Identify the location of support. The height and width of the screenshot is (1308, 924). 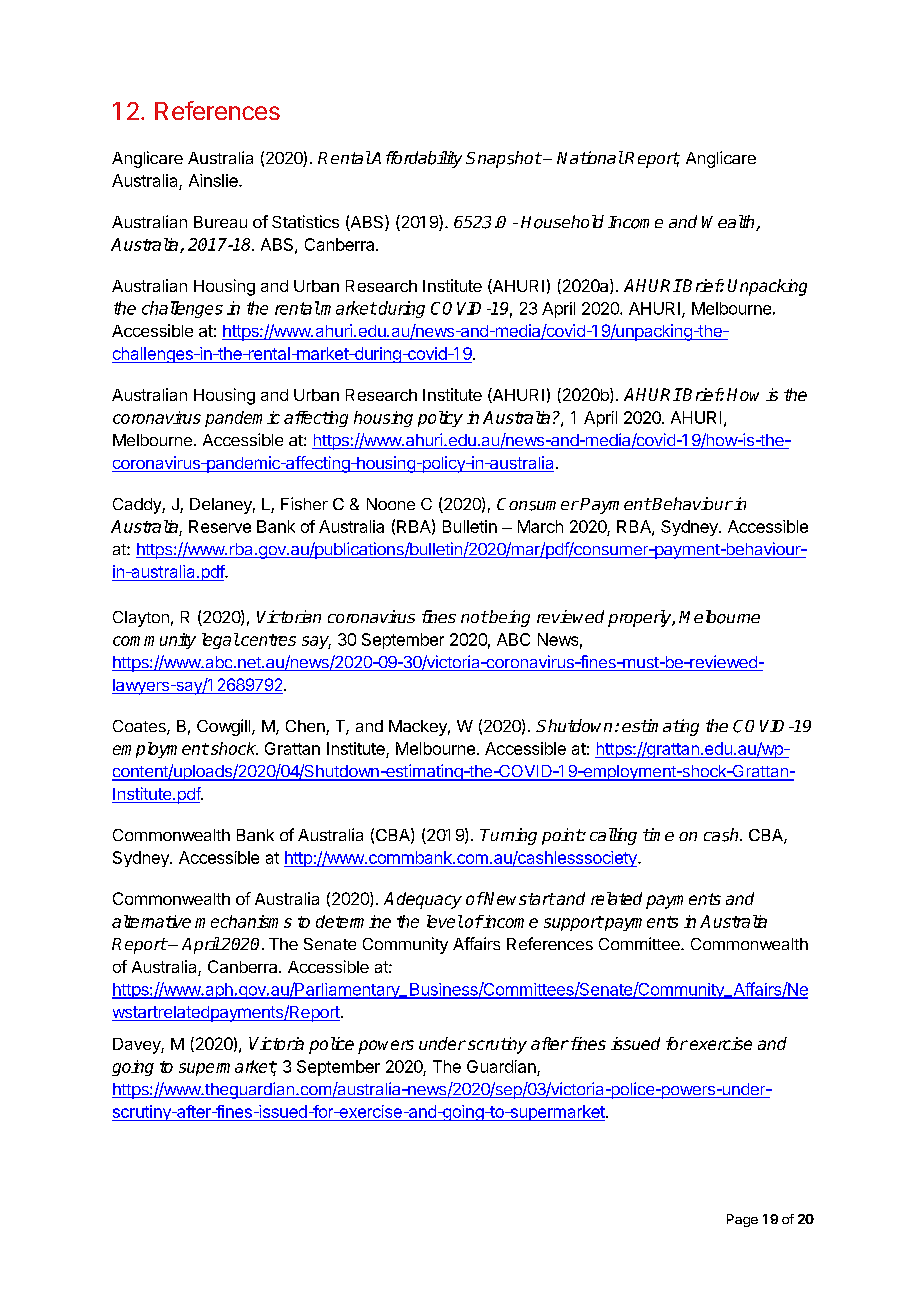
(573, 923).
